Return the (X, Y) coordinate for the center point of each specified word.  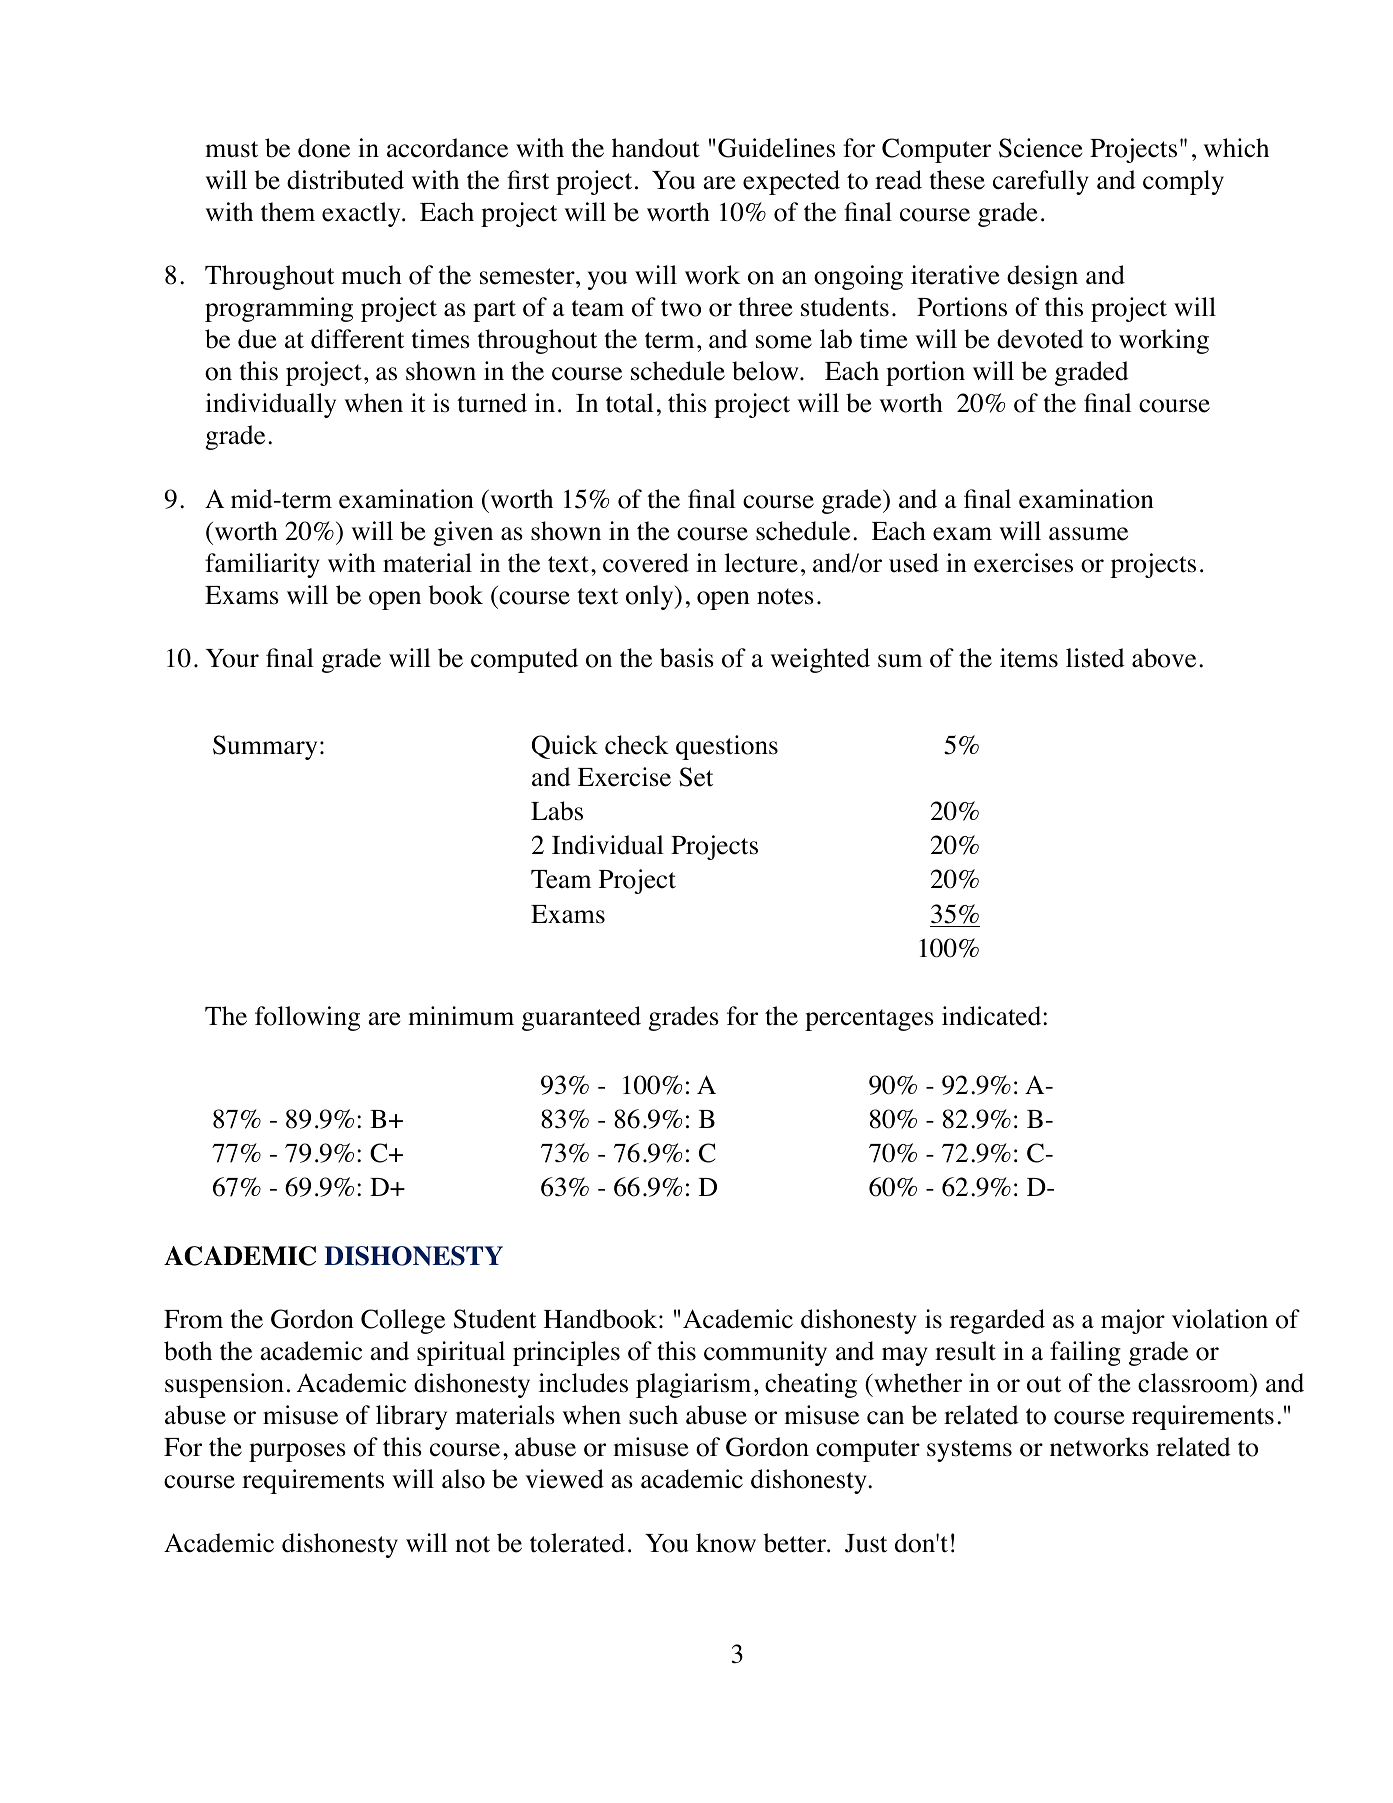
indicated (993, 1016)
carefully (1040, 182)
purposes (297, 1452)
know (726, 1543)
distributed (345, 180)
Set (696, 777)
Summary (265, 747)
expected (791, 182)
